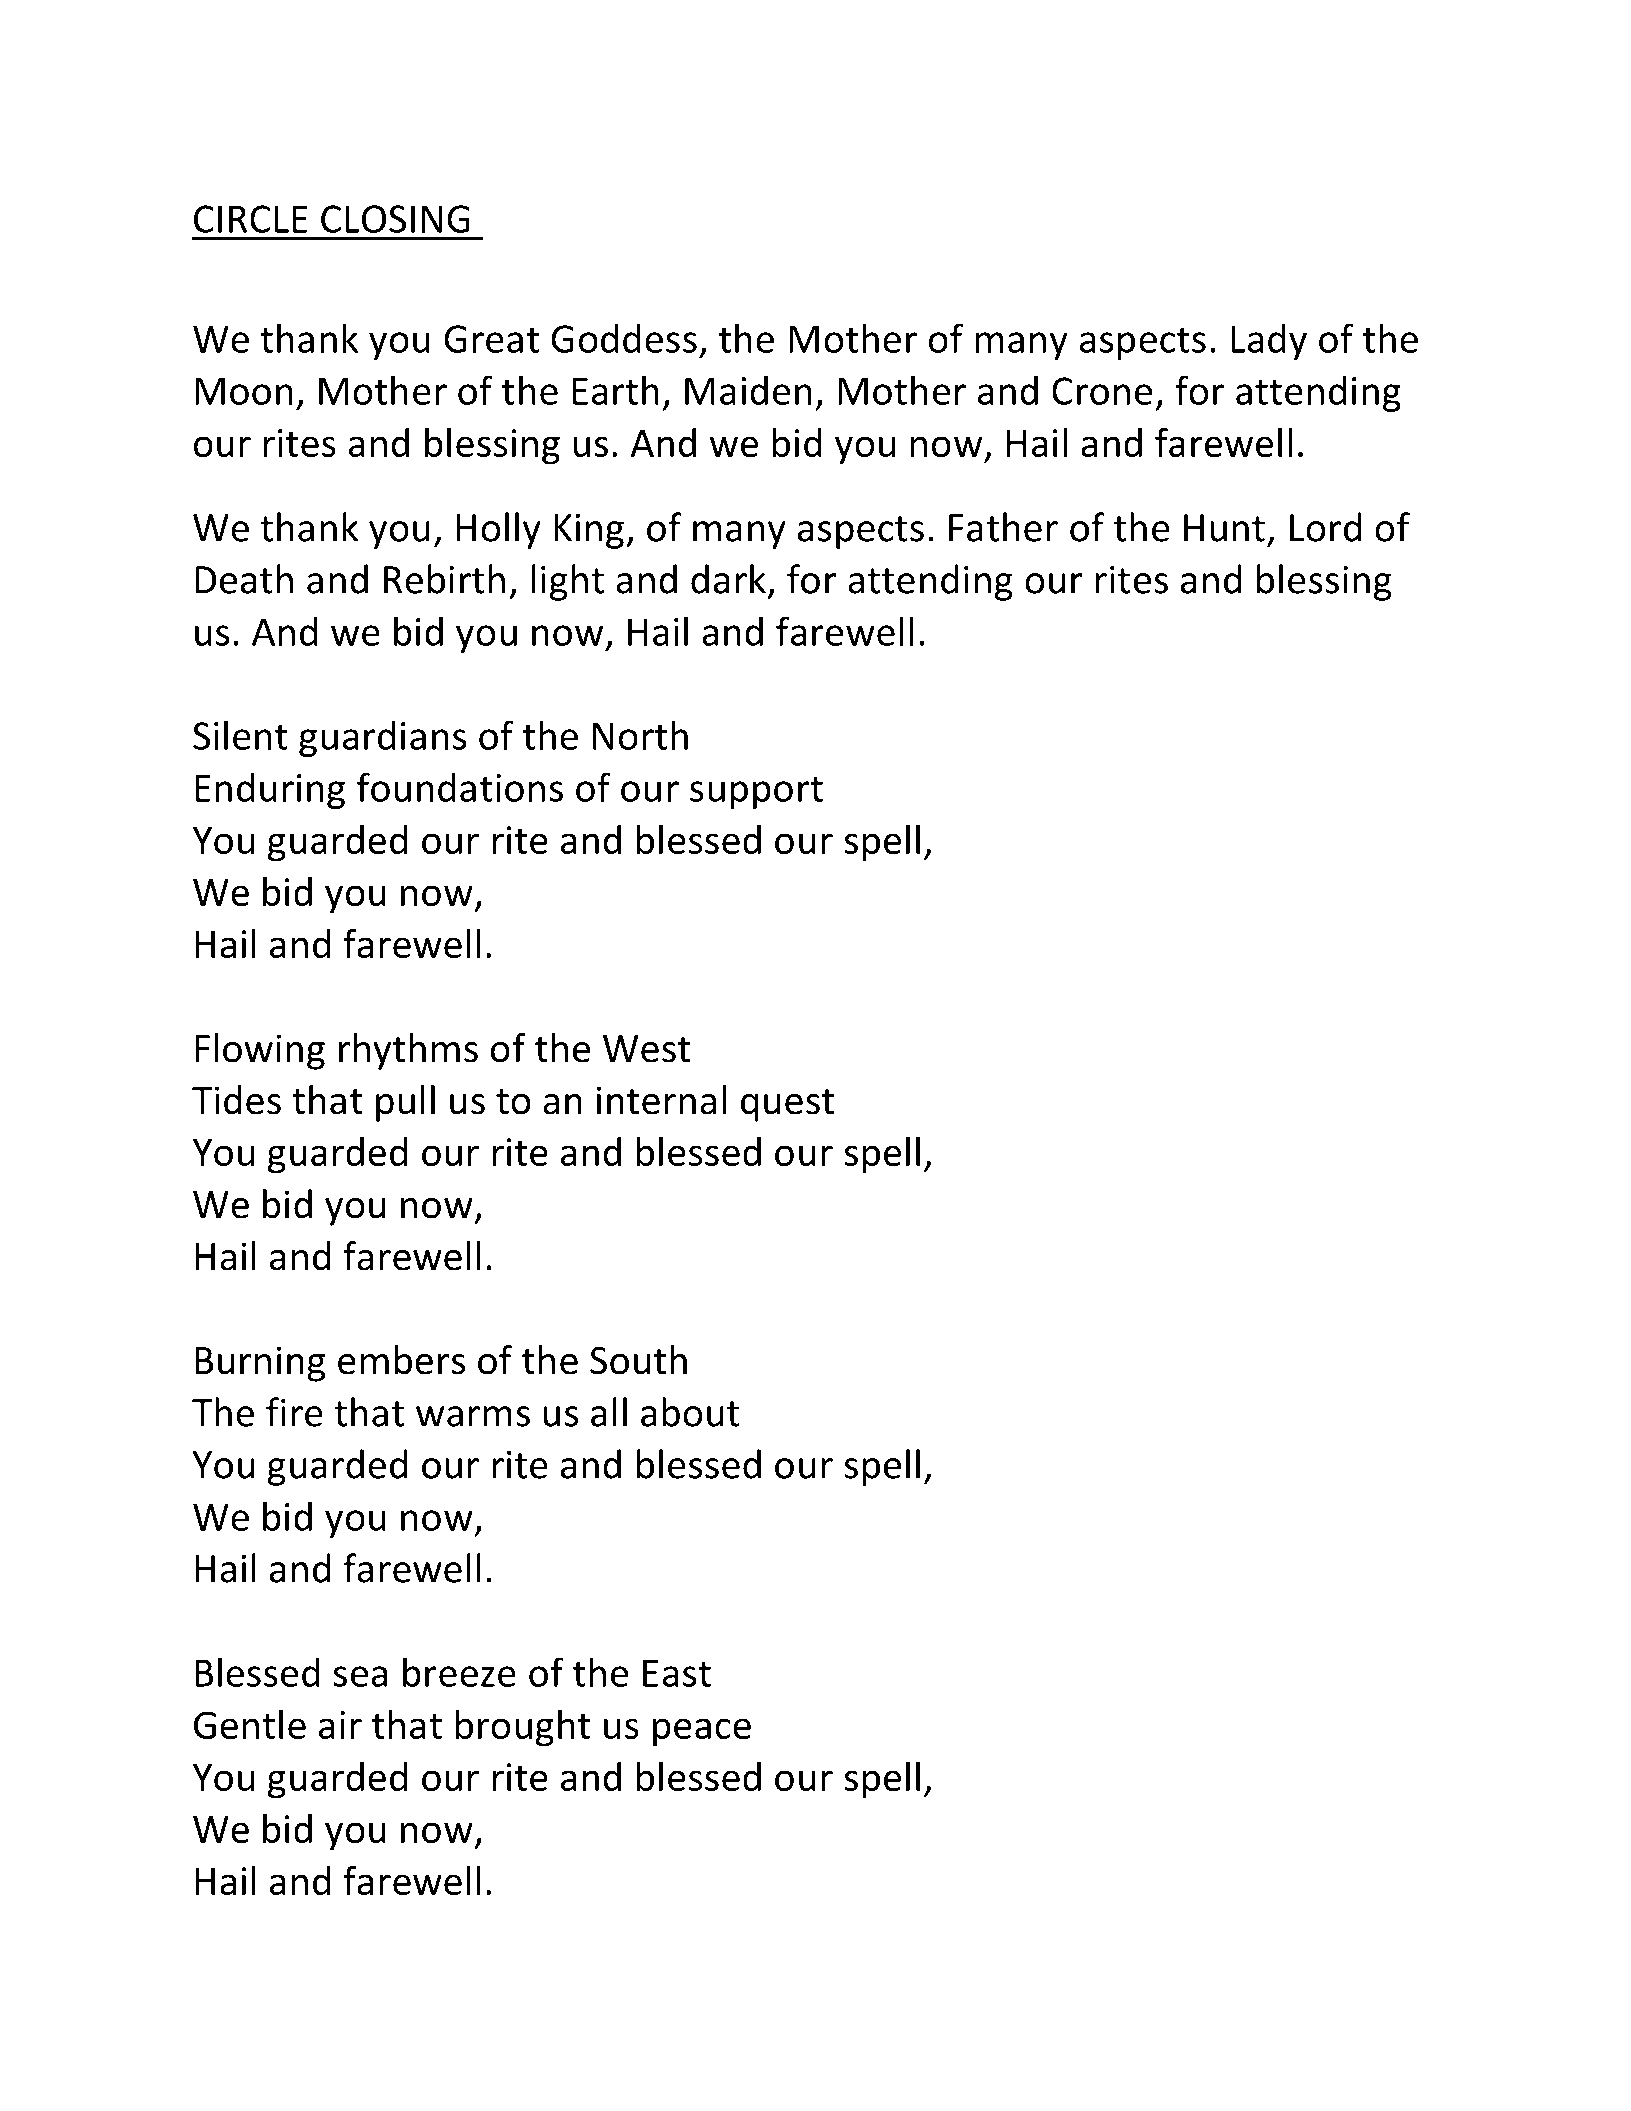 The image size is (1631, 2111). Describe the element at coordinates (748, 390) in the screenshot. I see `Maiden` at that location.
